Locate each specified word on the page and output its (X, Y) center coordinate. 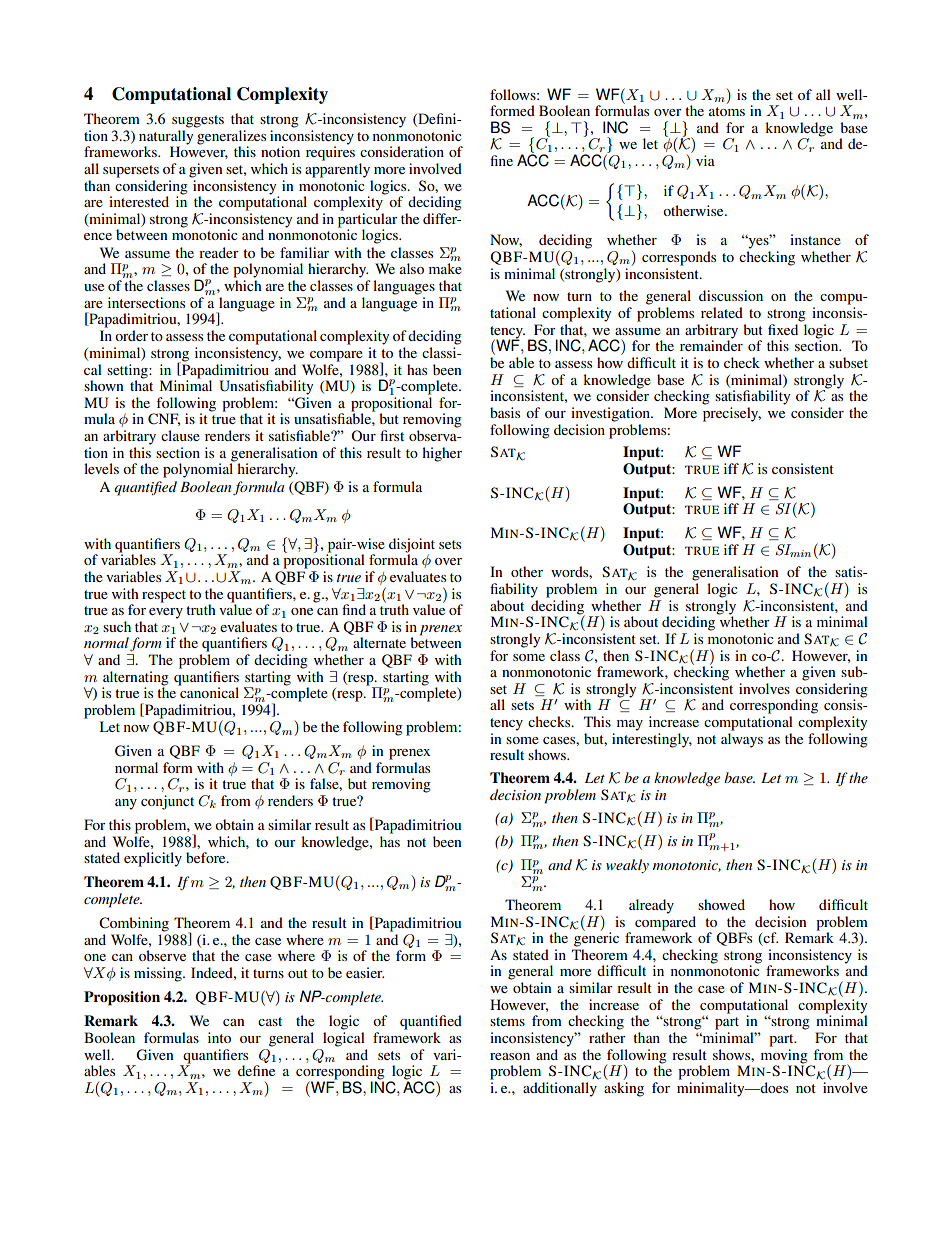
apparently (337, 170)
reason (510, 1056)
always (742, 740)
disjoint (412, 546)
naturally (166, 137)
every (166, 613)
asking (624, 1089)
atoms (727, 111)
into (219, 1037)
